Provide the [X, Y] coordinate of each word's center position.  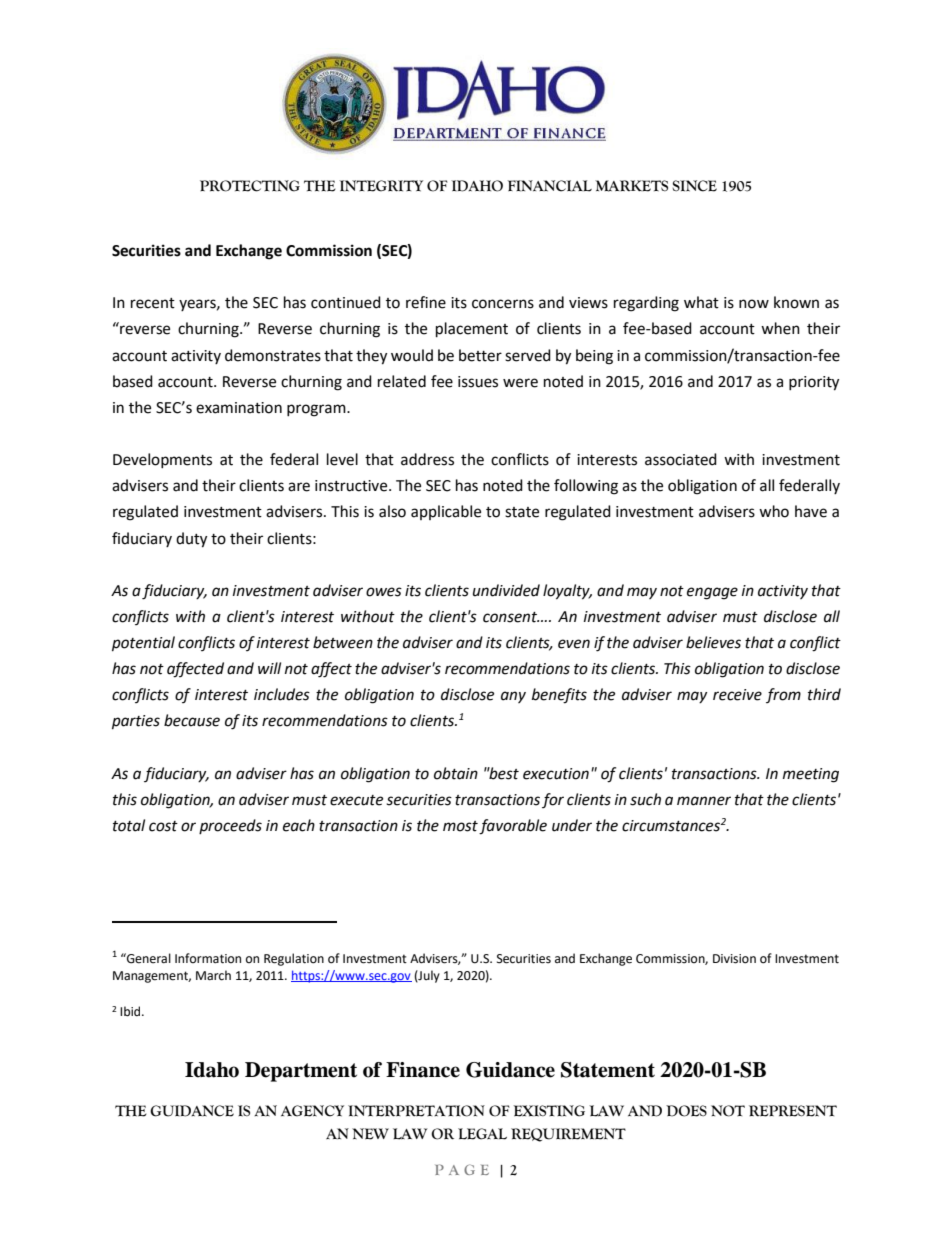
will [269, 668]
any [513, 697]
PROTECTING [250, 186]
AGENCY [312, 1111]
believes [713, 642]
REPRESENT [793, 1111]
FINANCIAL [550, 186]
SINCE [694, 186]
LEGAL [482, 1134]
